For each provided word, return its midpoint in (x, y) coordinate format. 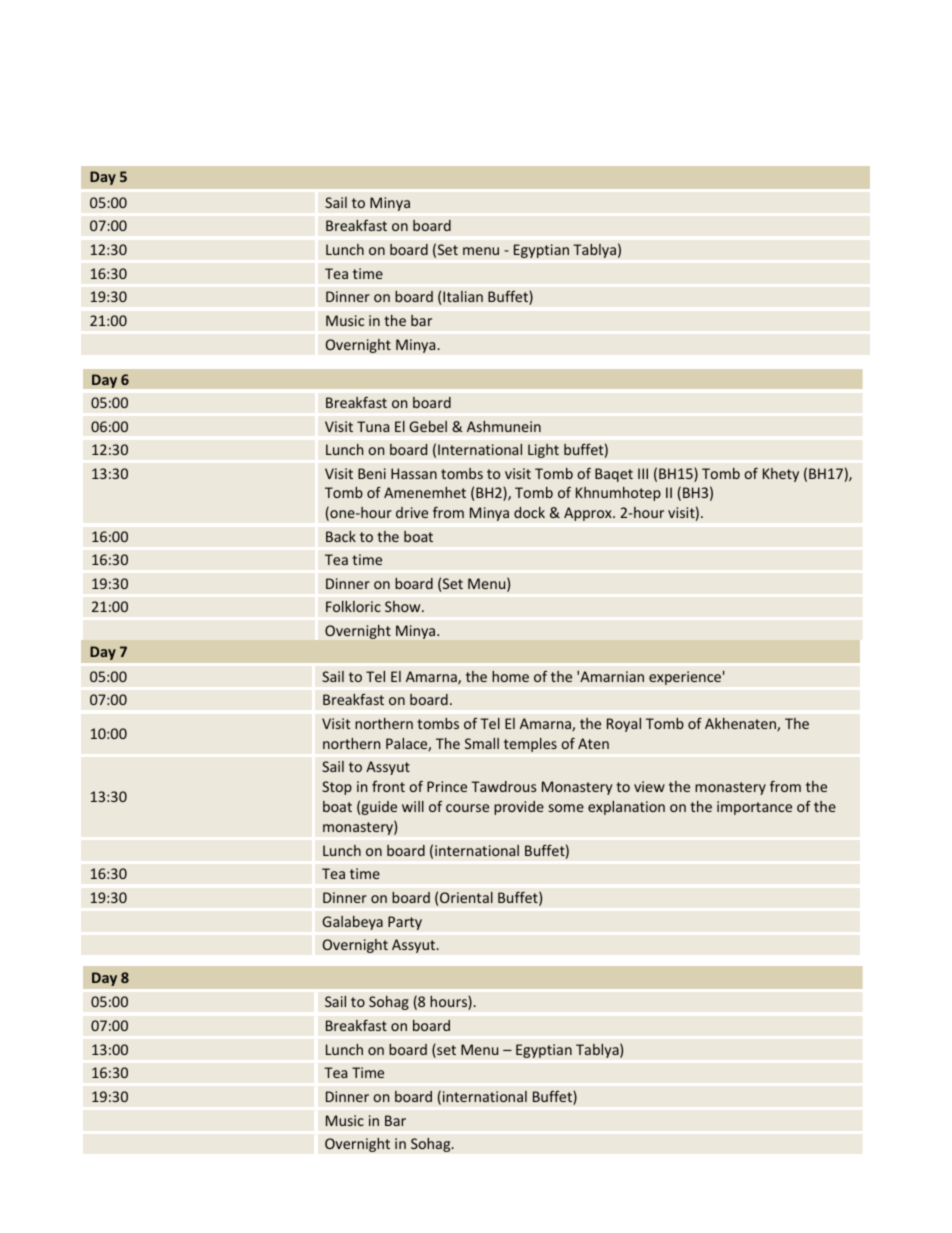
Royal (624, 725)
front (388, 786)
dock (529, 512)
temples (530, 744)
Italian (463, 296)
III (643, 473)
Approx (589, 514)
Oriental (466, 897)
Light (543, 451)
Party (405, 923)
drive (412, 512)
